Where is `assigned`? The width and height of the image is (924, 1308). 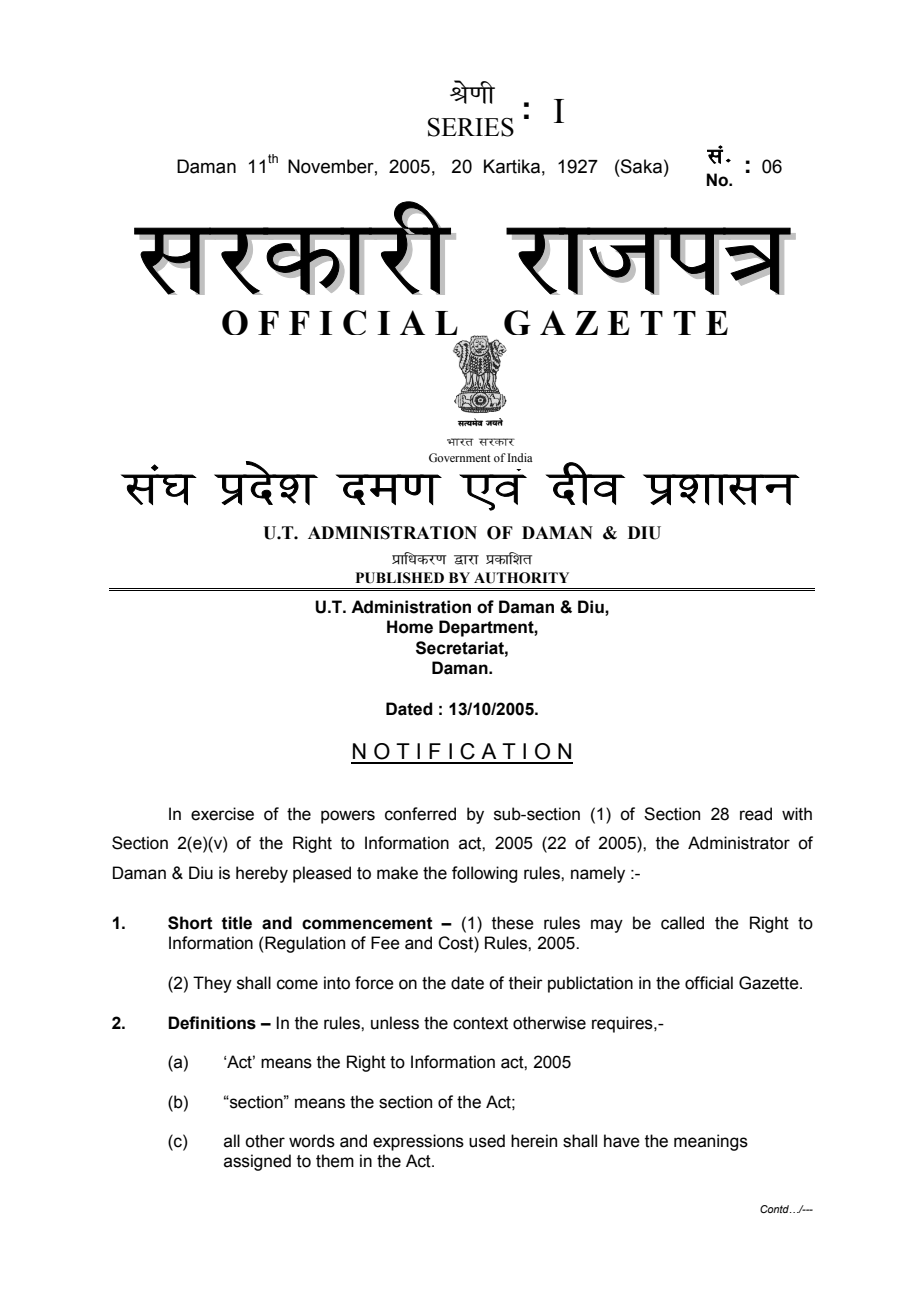
assigned is located at coordinates (257, 1162).
